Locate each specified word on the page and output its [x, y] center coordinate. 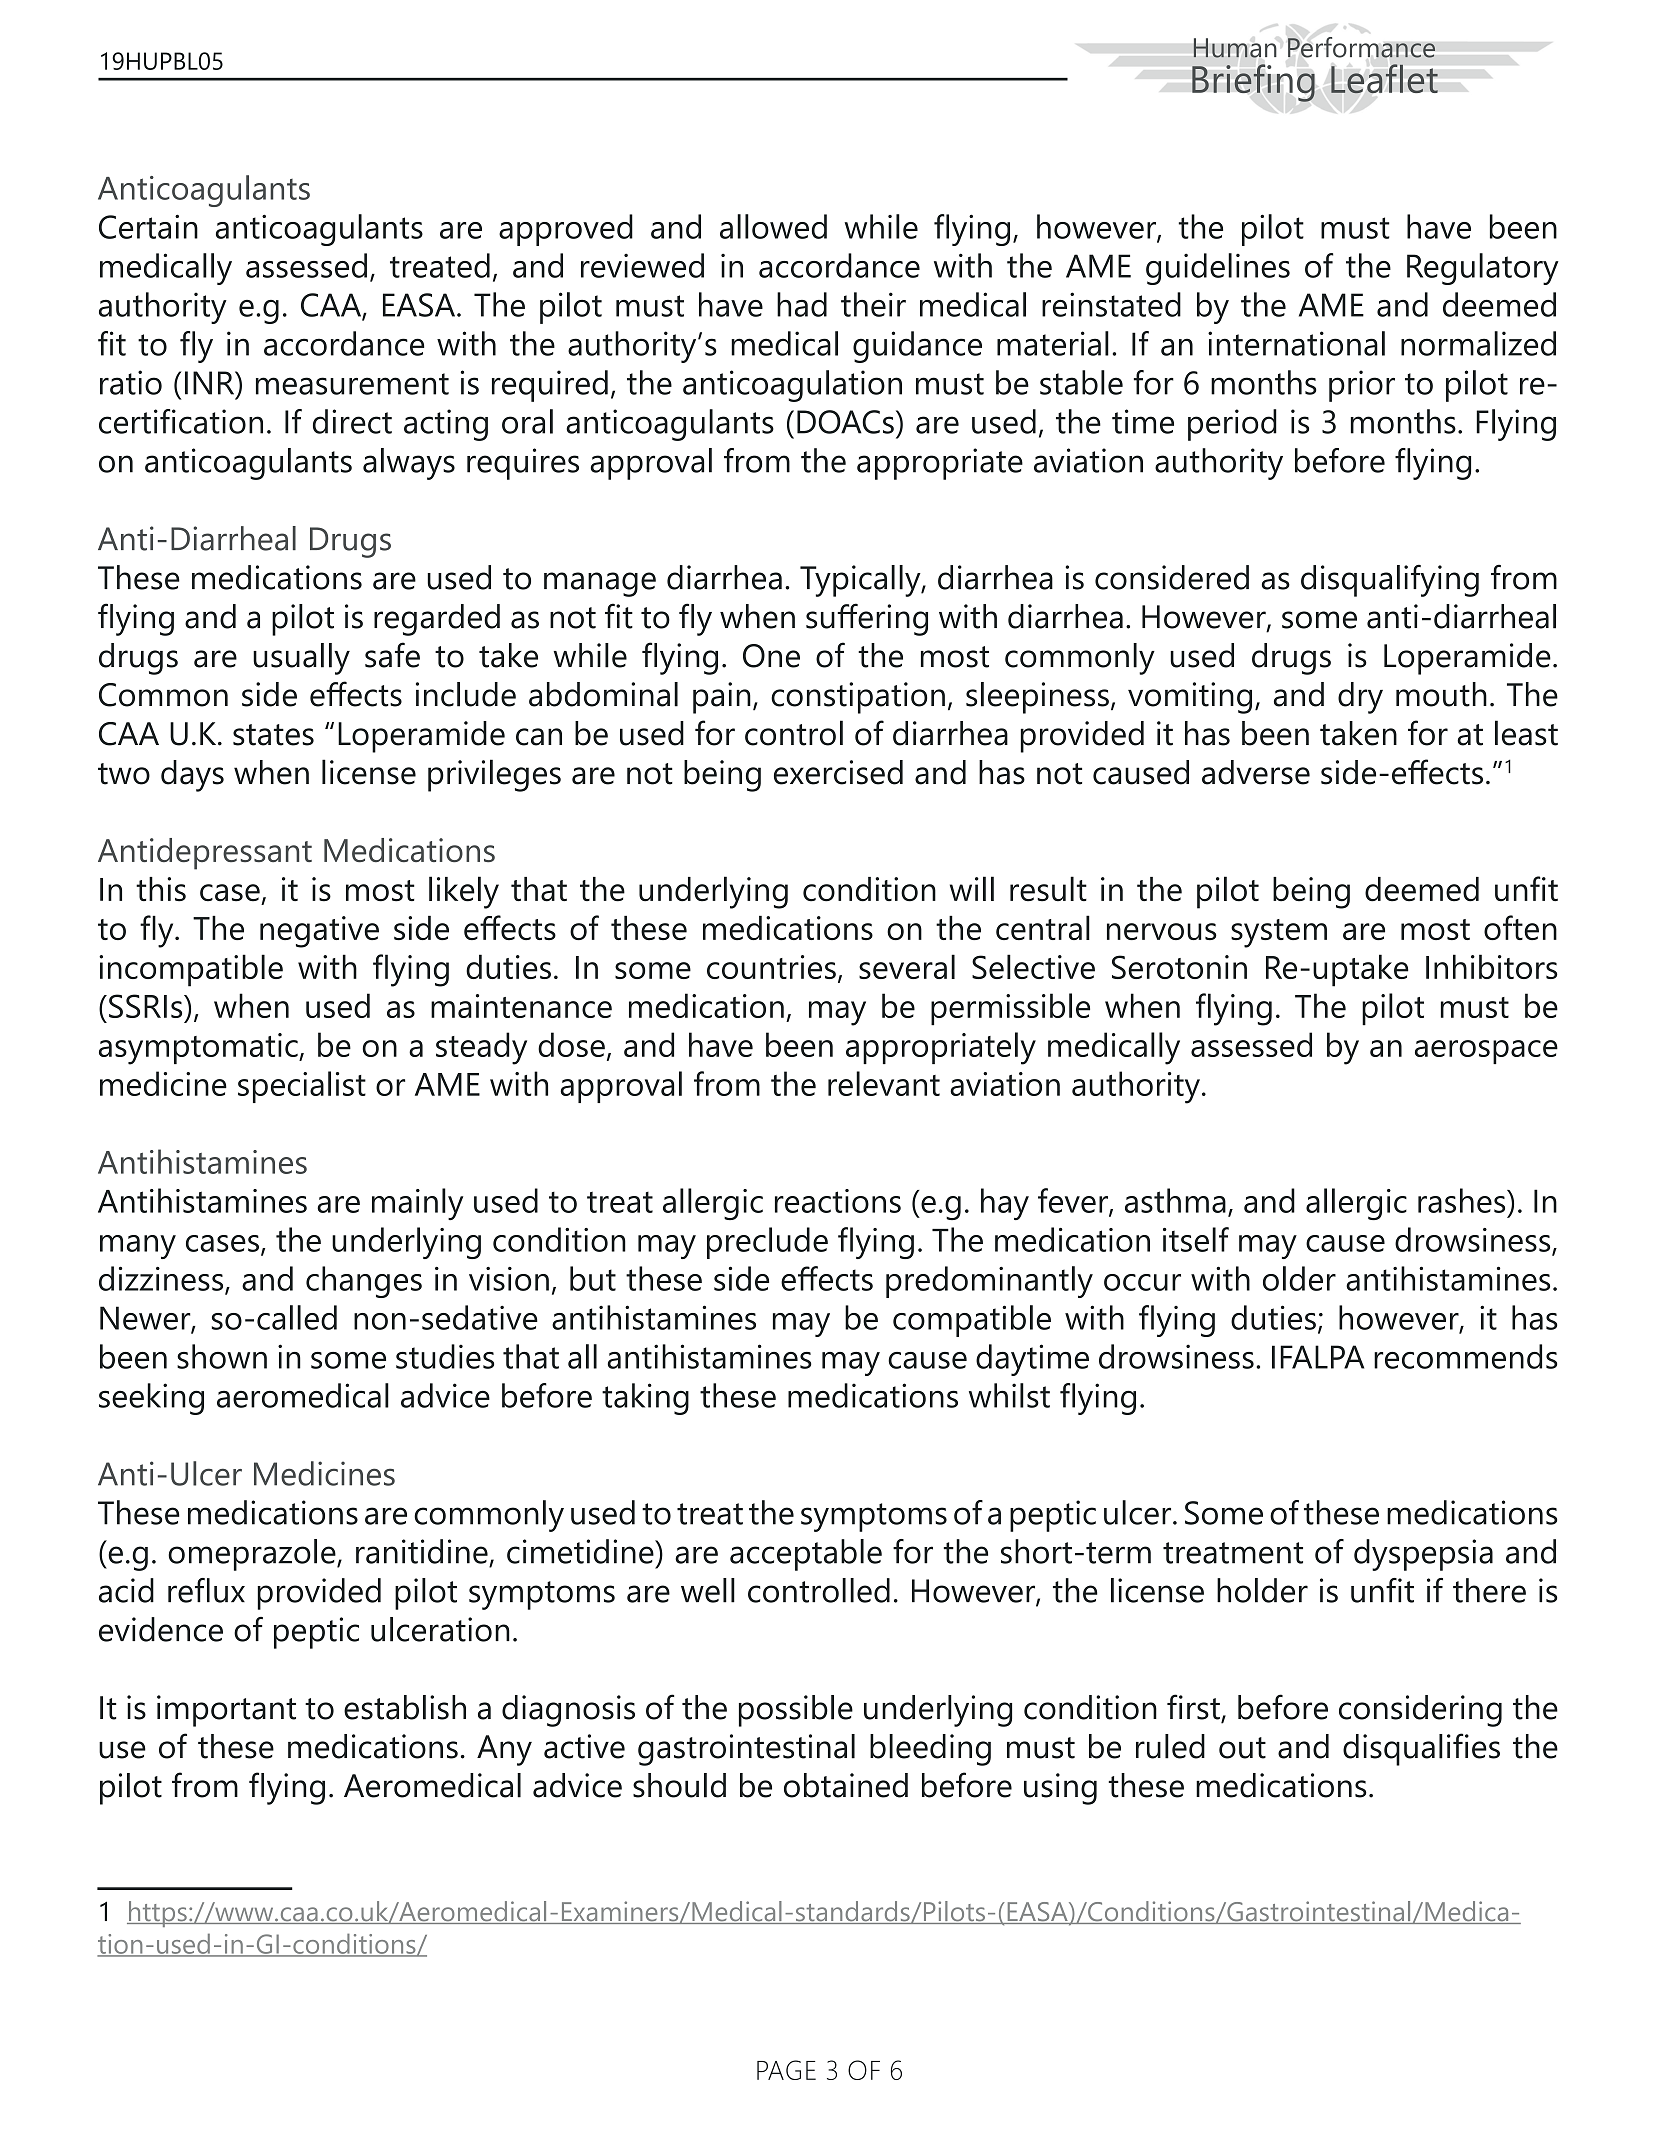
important [226, 1711]
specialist [302, 1087]
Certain [148, 226]
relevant [884, 1083]
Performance [1361, 47]
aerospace [1486, 1052]
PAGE [786, 2070]
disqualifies [1421, 1749]
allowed [773, 226]
